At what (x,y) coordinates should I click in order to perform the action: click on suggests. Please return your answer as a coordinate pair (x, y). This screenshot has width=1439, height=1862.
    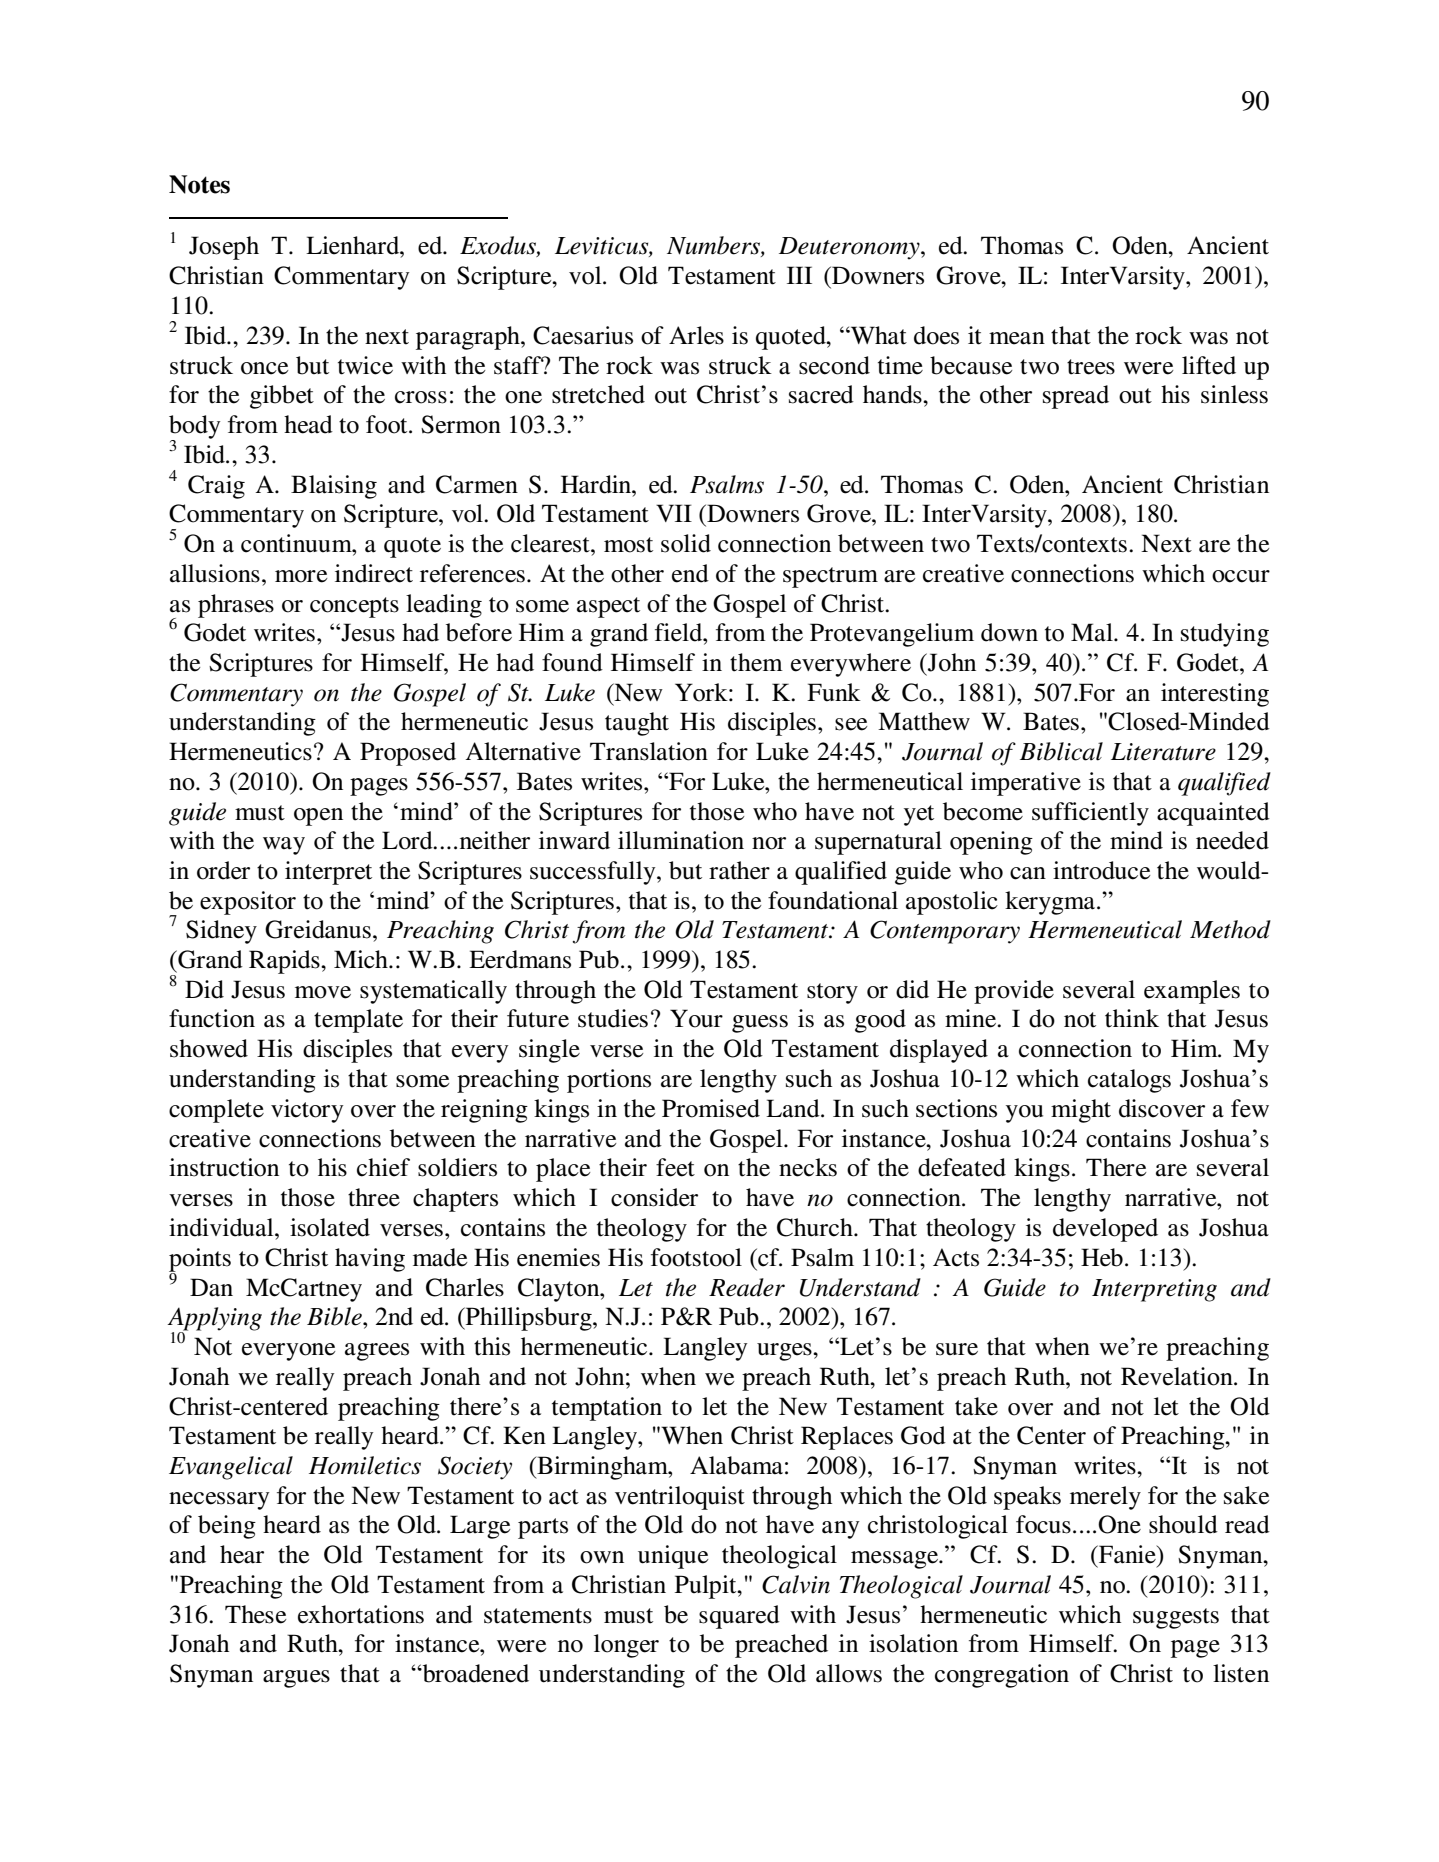
    Looking at the image, I should click on (1176, 1618).
